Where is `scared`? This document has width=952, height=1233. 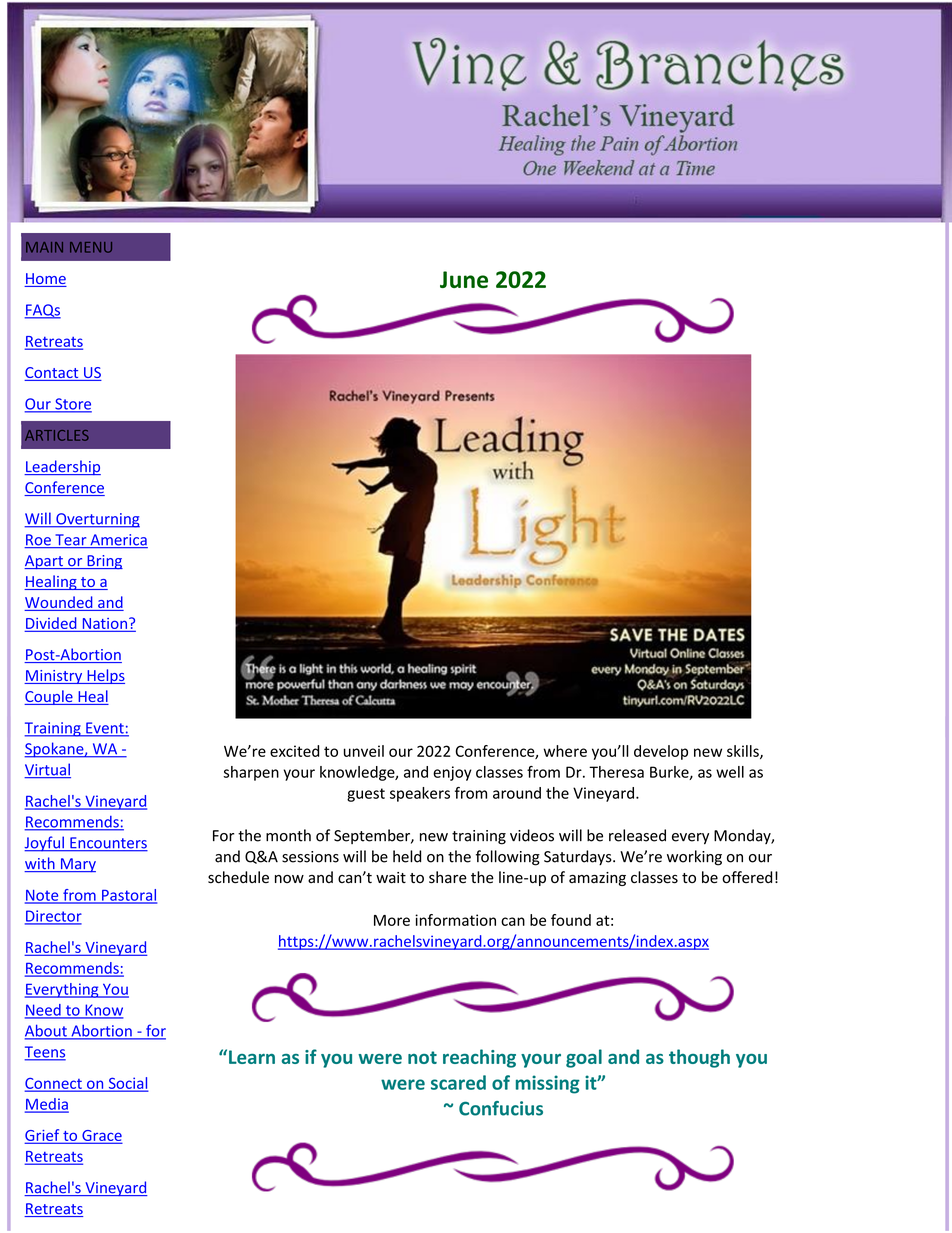 scared is located at coordinates (458, 1082).
